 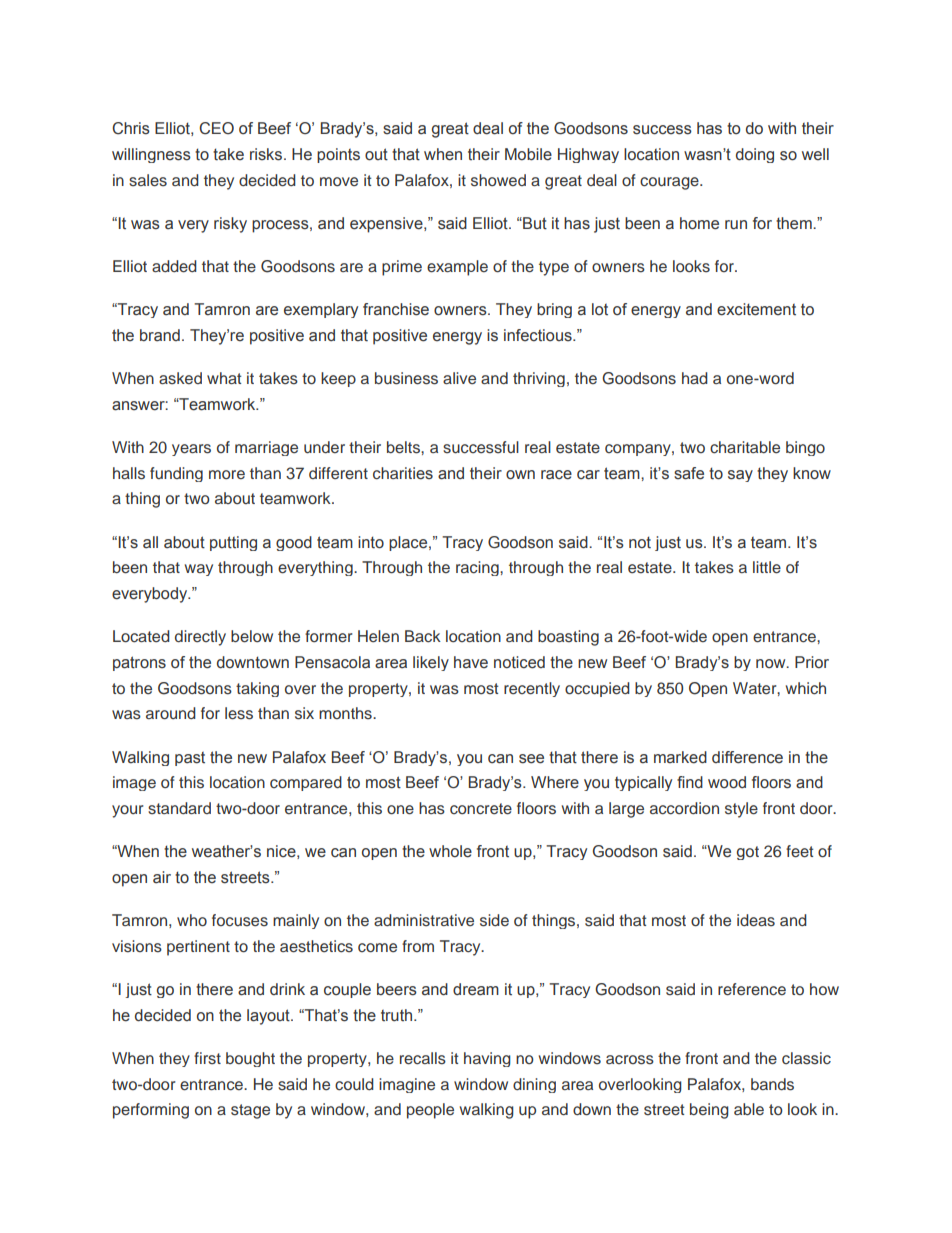 What do you see at coordinates (772, 1084) in the page?
I see `bands` at bounding box center [772, 1084].
